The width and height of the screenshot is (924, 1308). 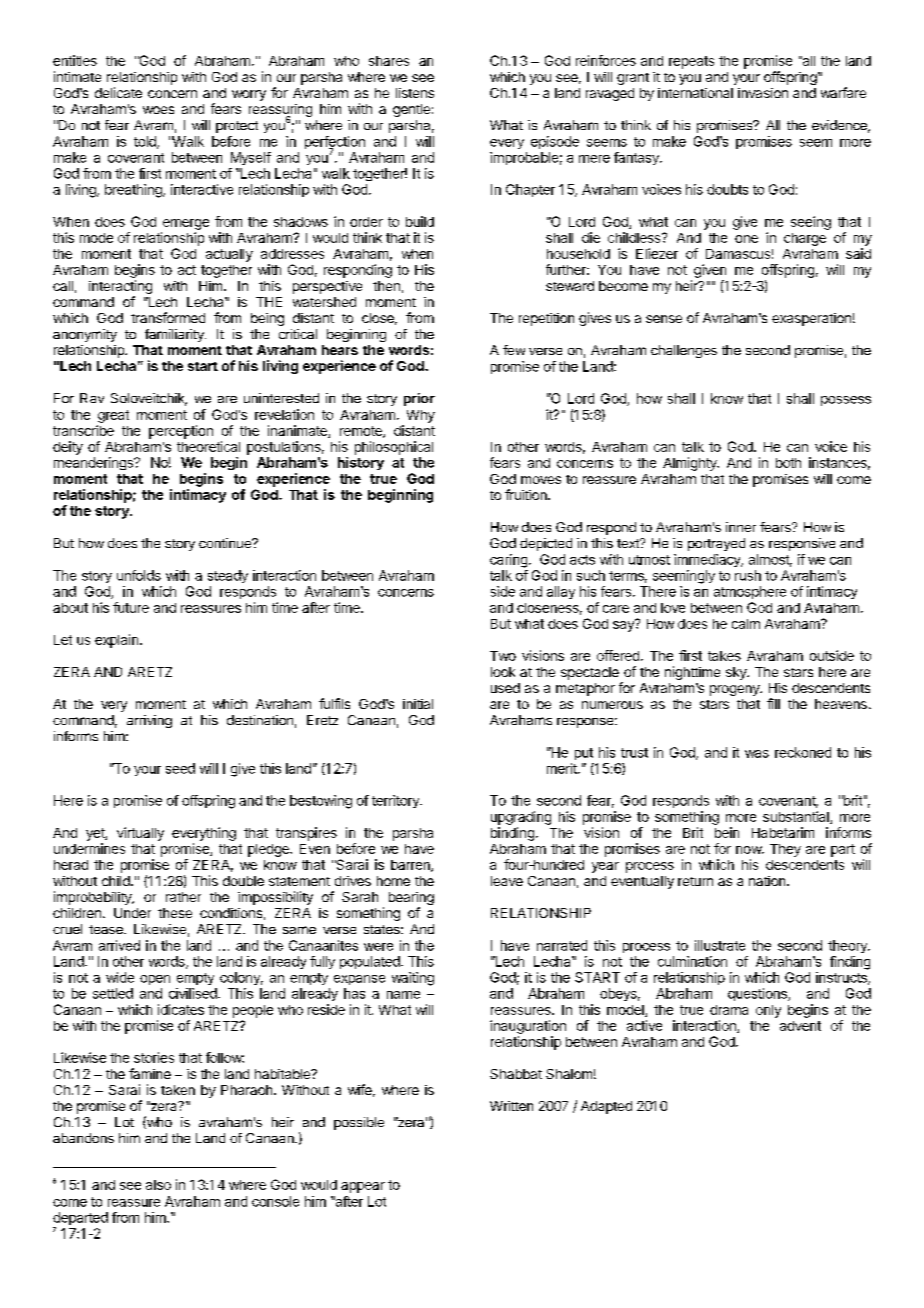 I want to click on Why, so click(x=421, y=416).
